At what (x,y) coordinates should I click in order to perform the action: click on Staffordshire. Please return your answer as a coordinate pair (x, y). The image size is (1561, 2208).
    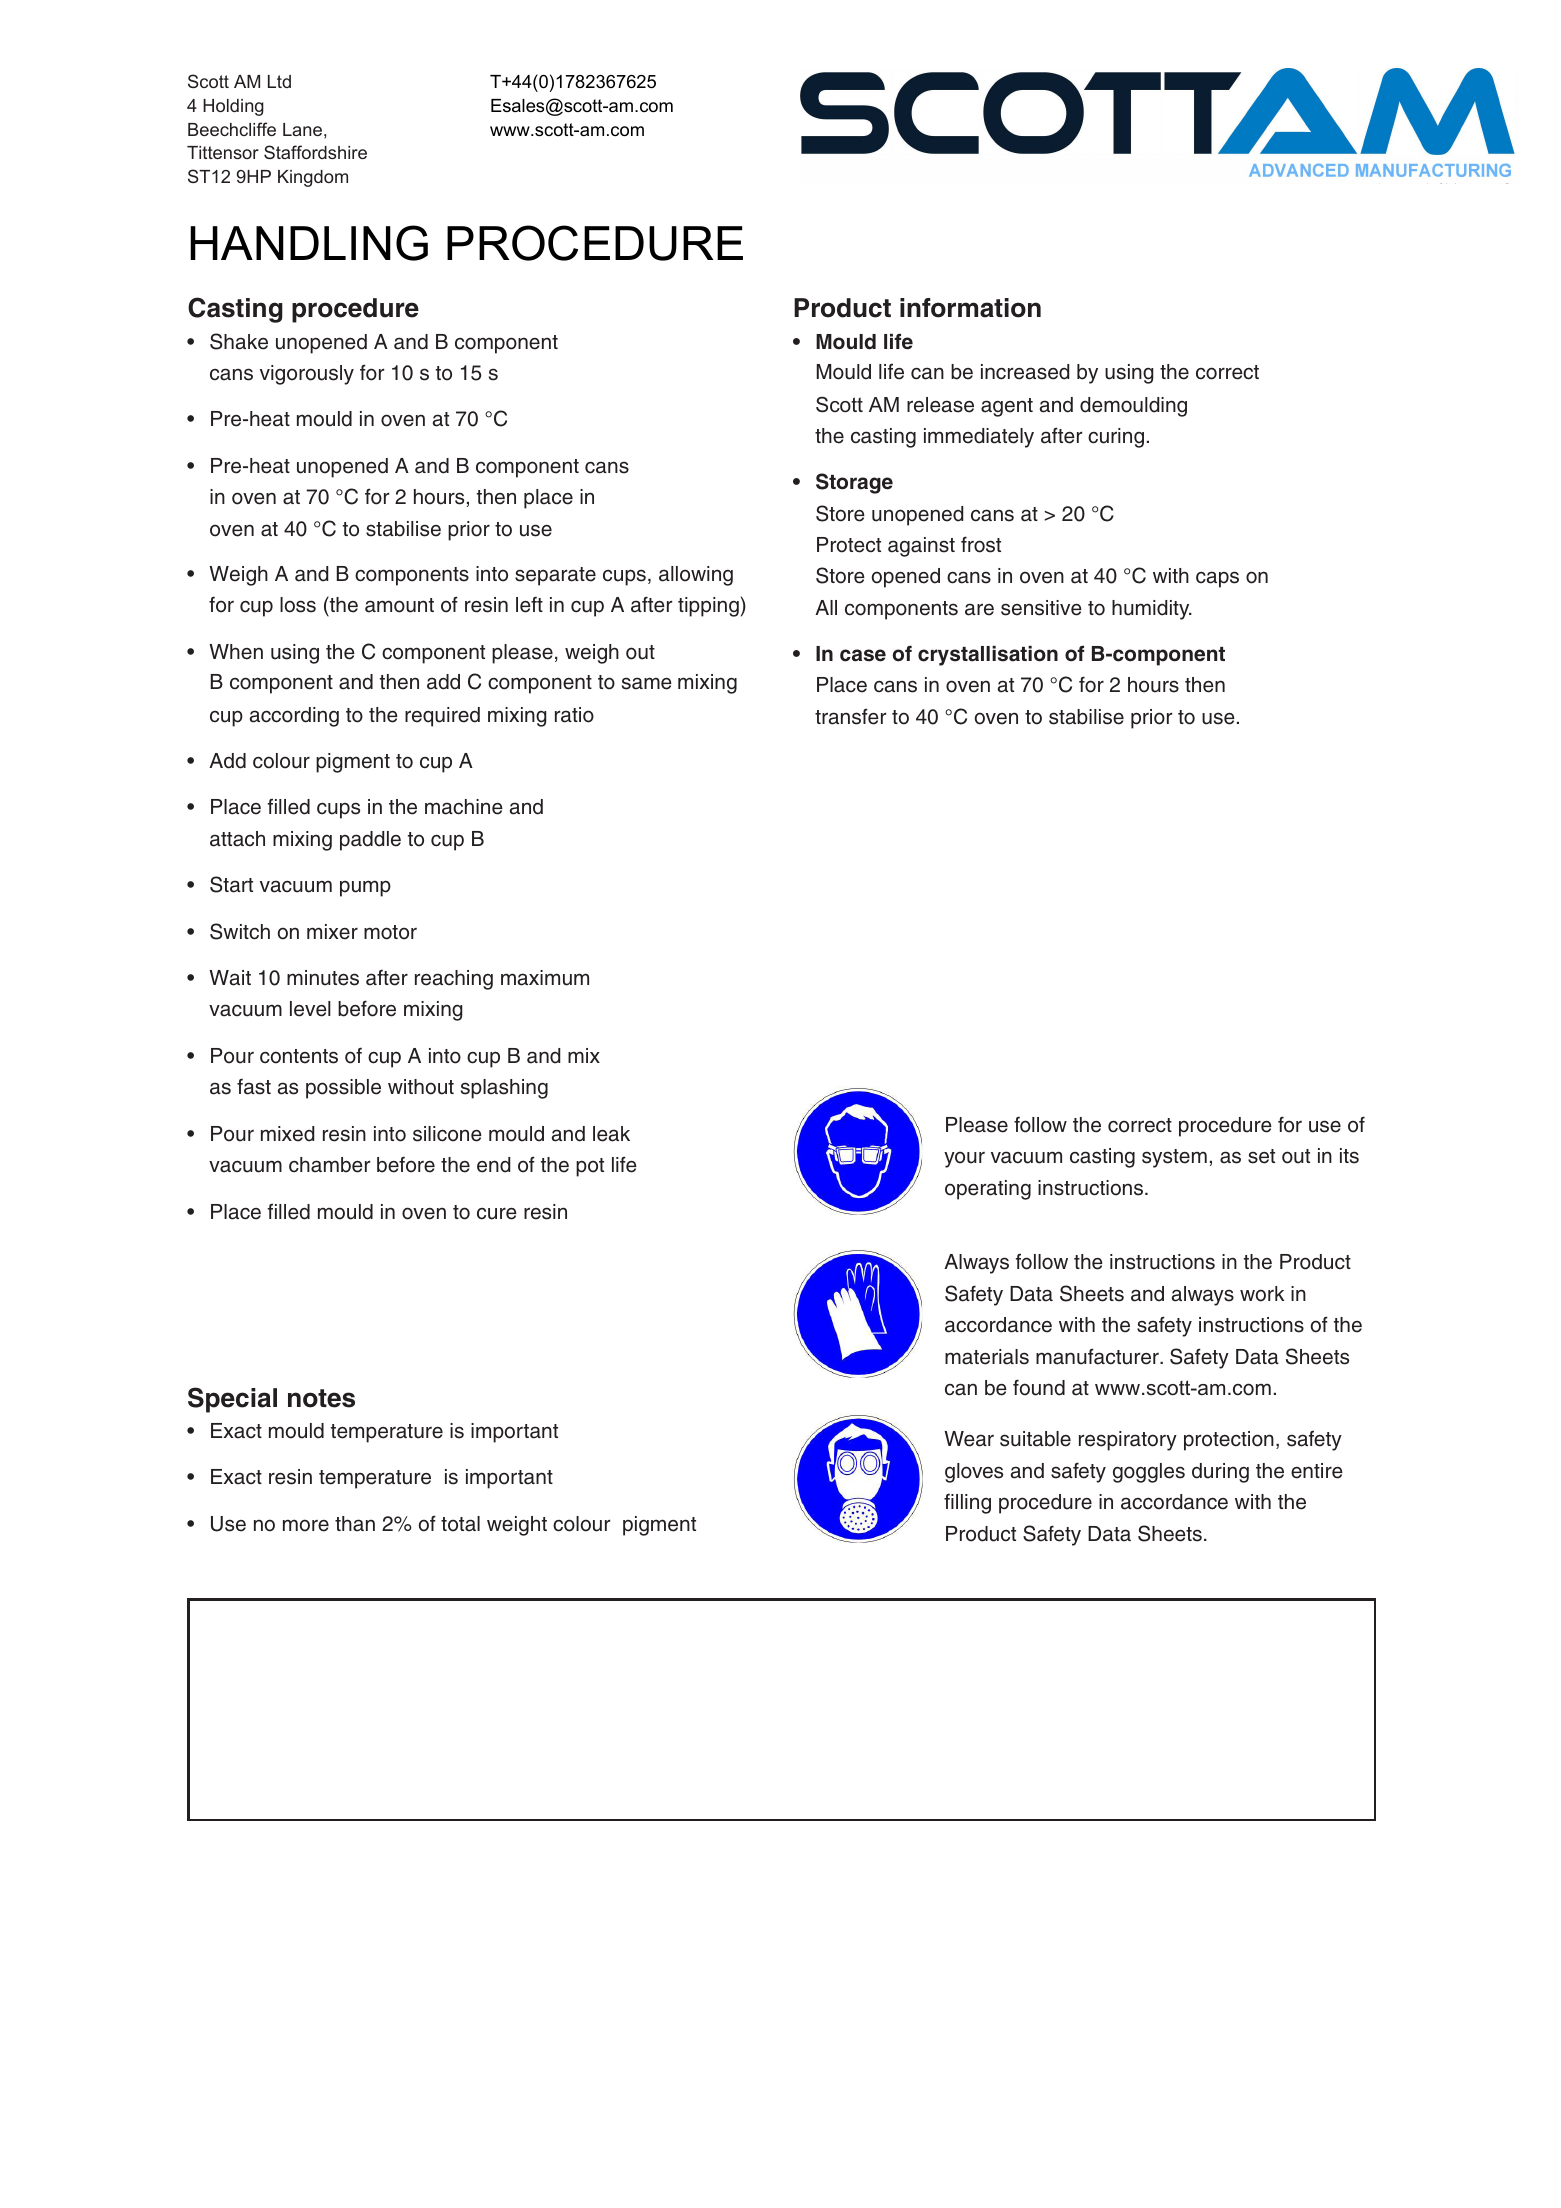
    Looking at the image, I should click on (315, 152).
